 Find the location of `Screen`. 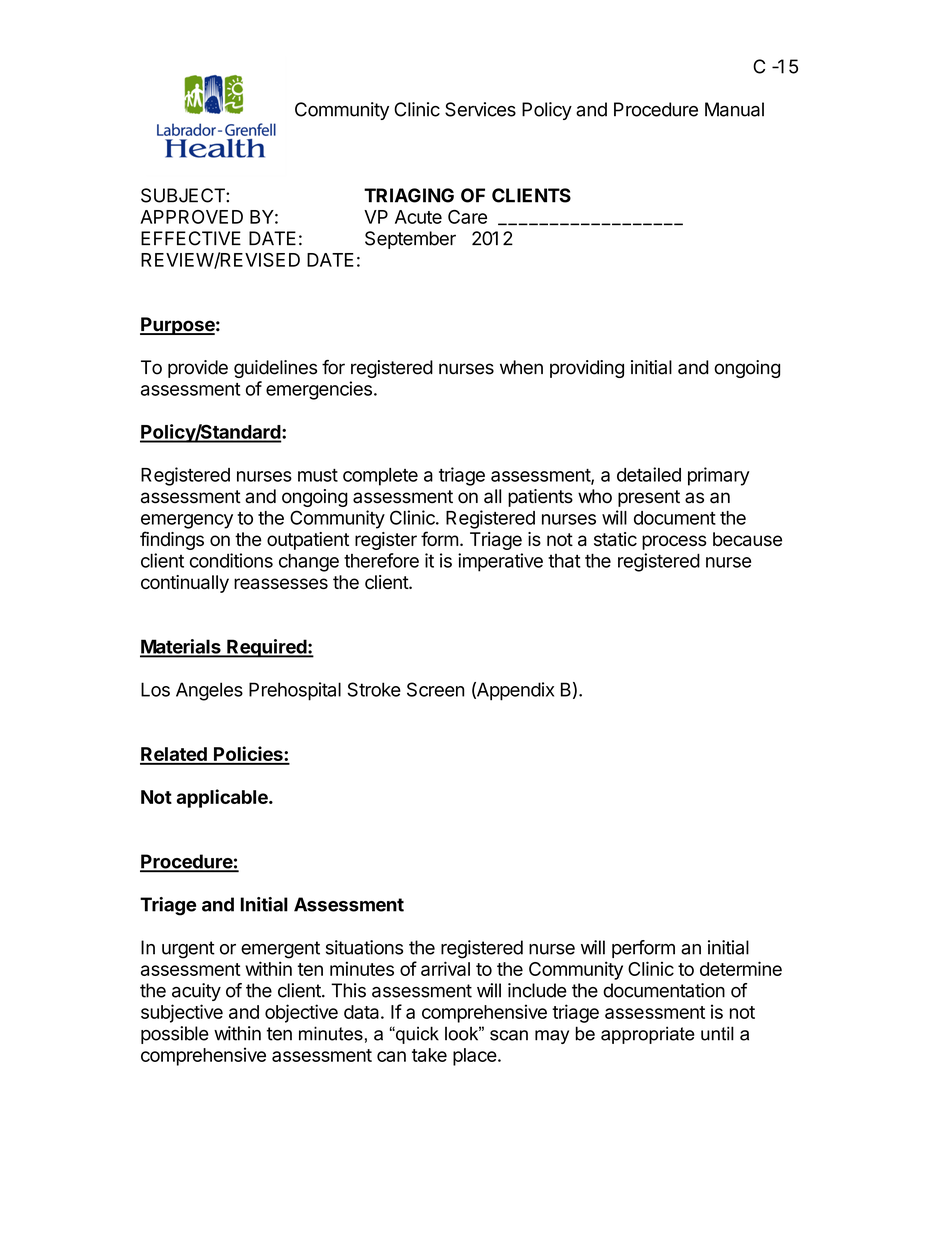

Screen is located at coordinates (435, 689).
